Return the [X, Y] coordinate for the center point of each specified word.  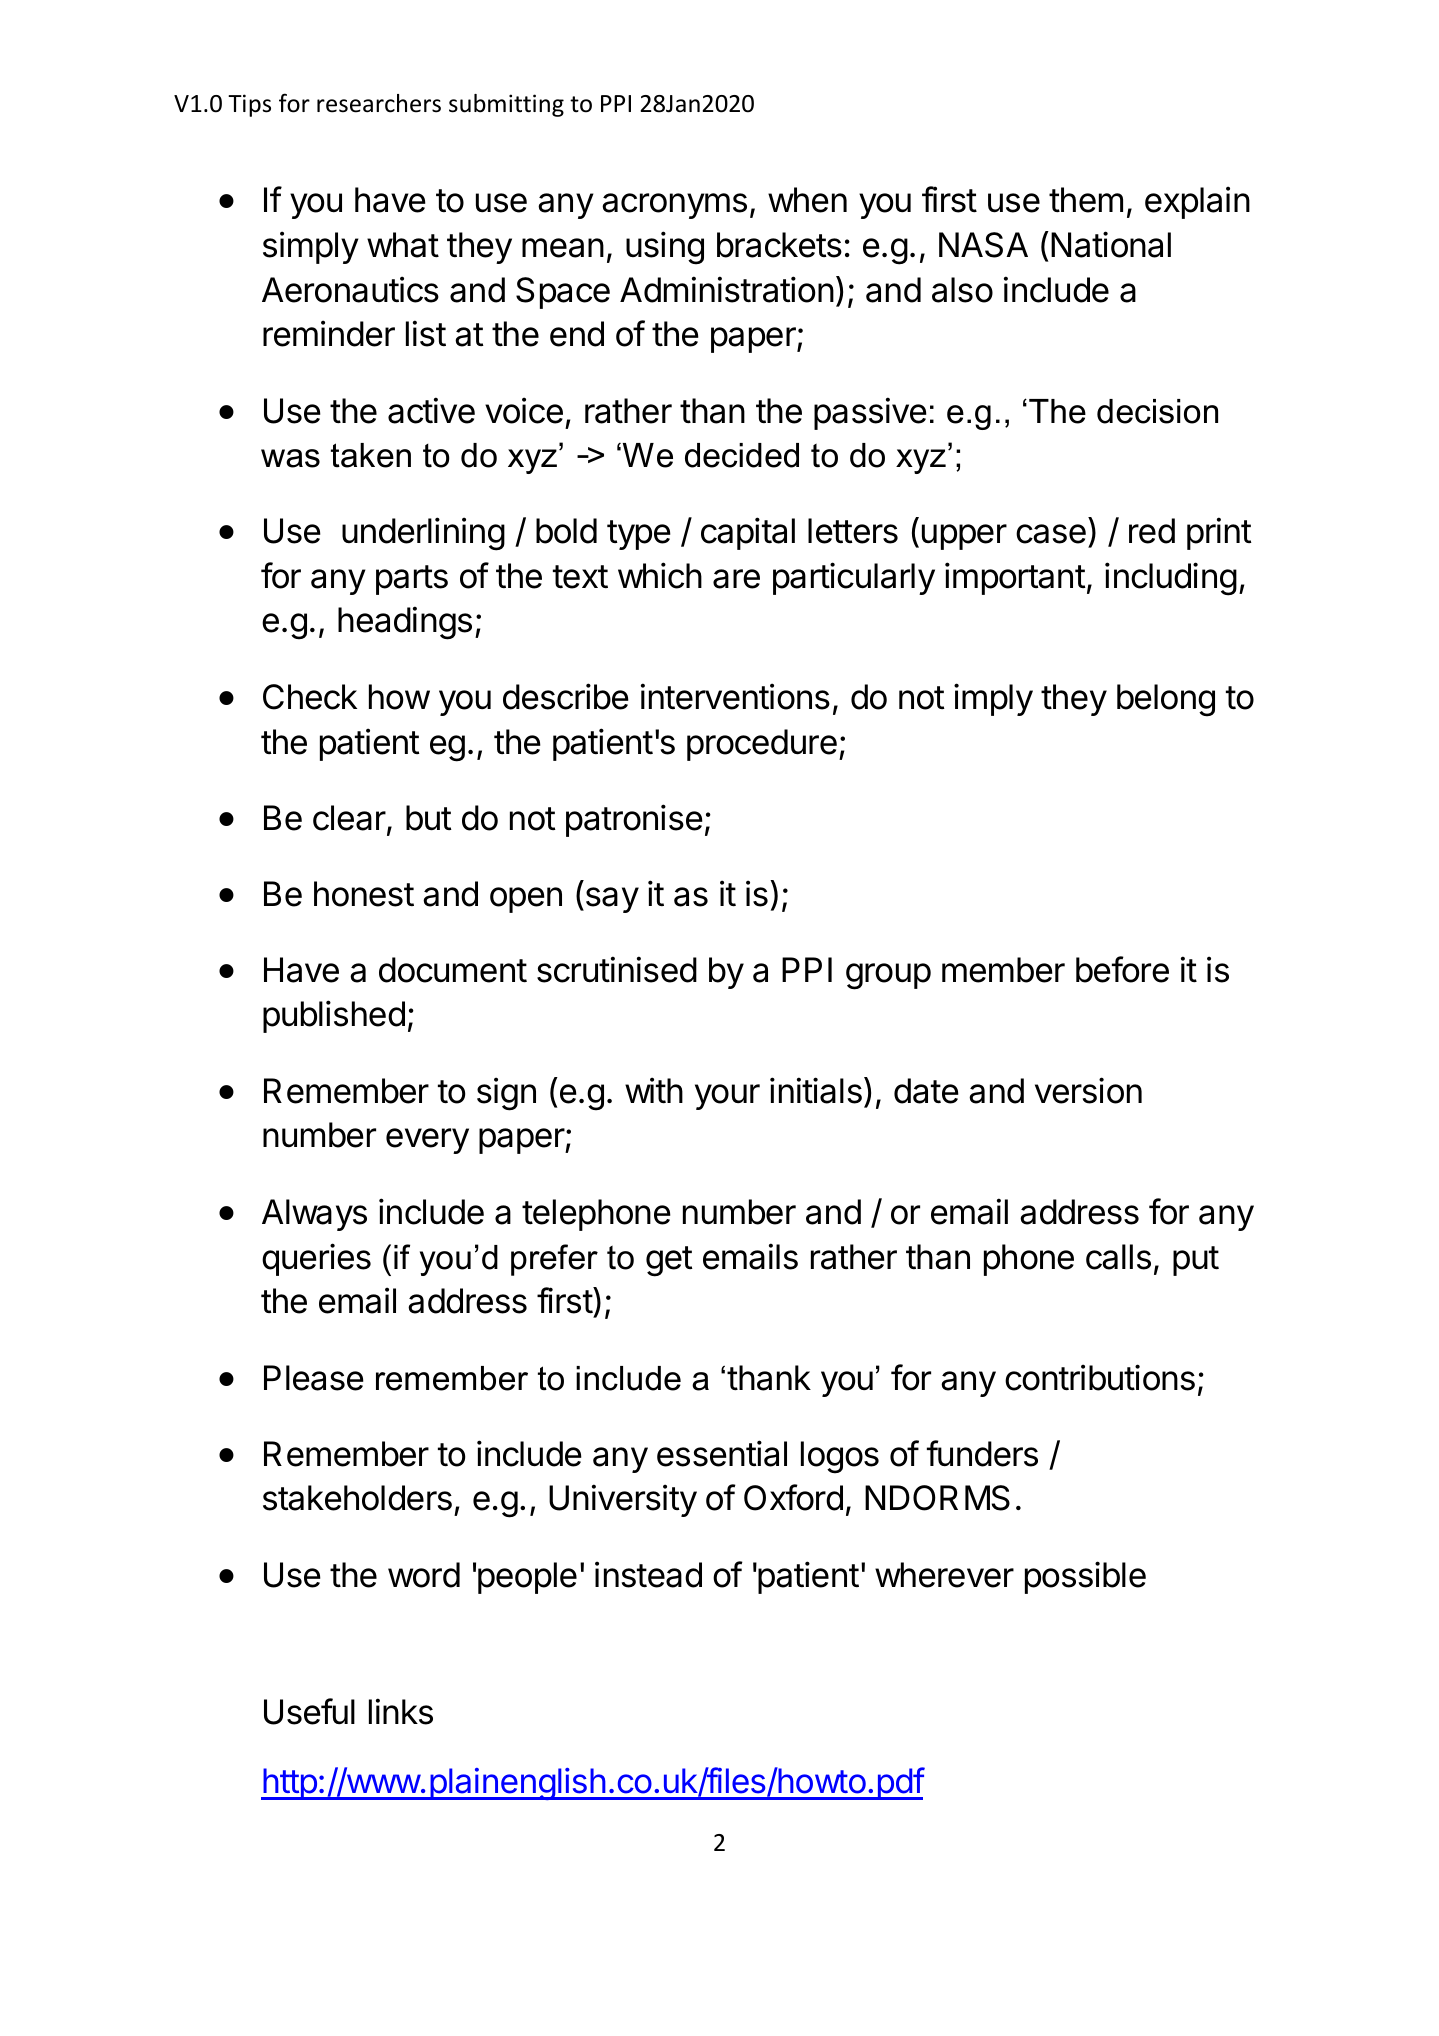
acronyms [674, 206]
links [401, 1711]
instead [648, 1574]
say [611, 900]
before [1122, 969]
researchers [379, 103]
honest [364, 894]
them [1086, 200]
